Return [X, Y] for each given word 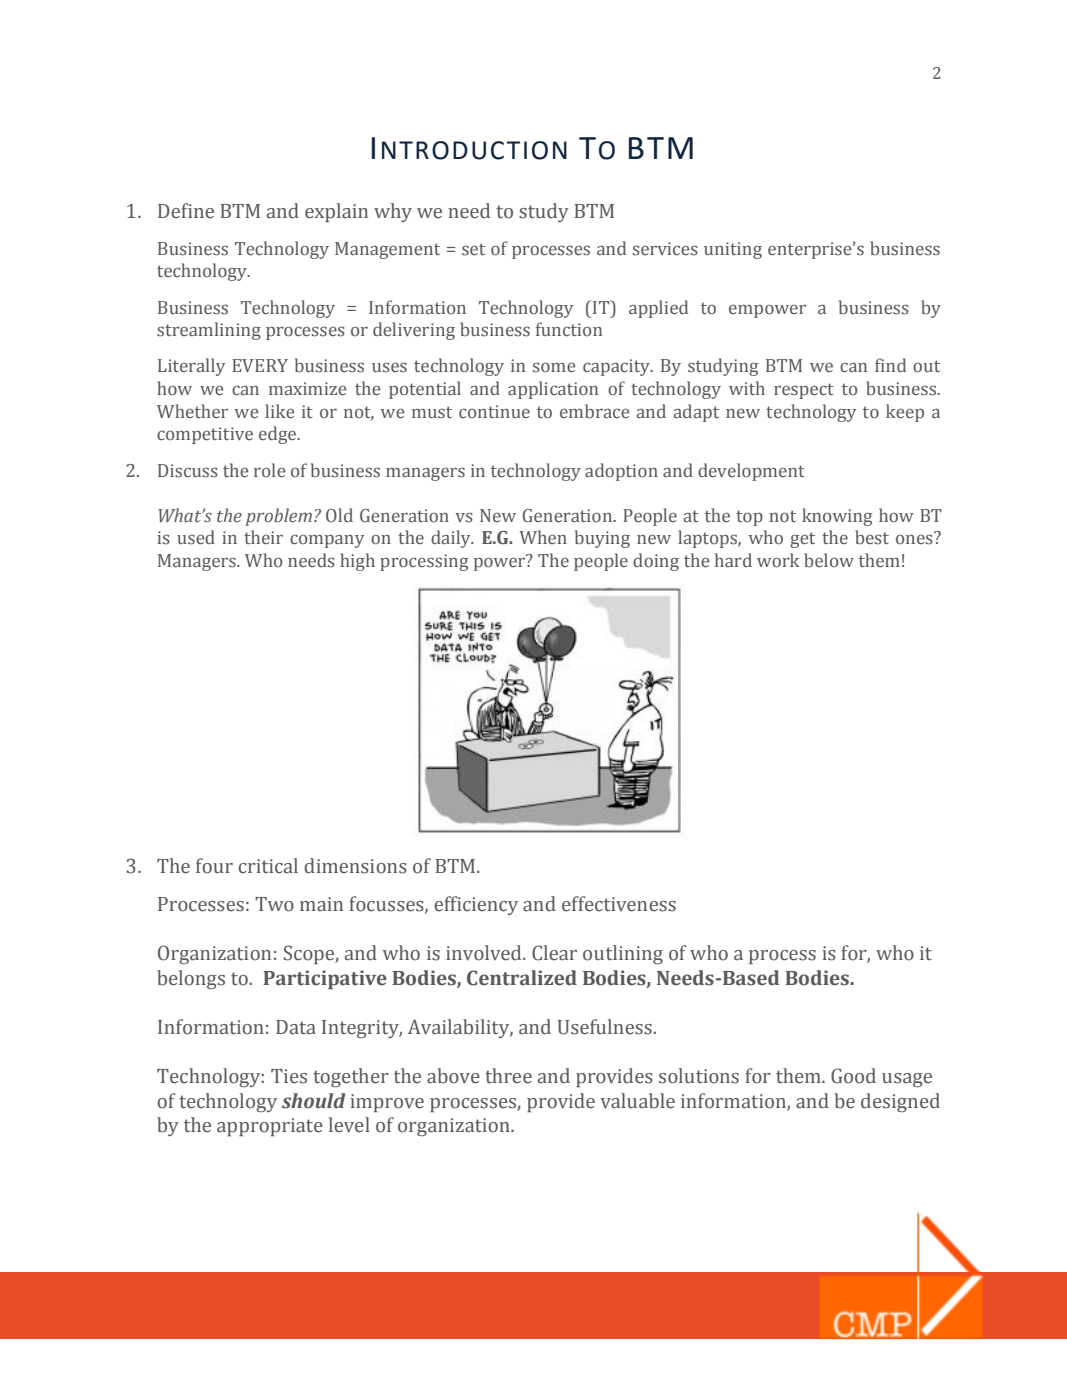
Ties [289, 1076]
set [473, 249]
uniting [733, 250]
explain [336, 212]
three [508, 1076]
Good [853, 1076]
